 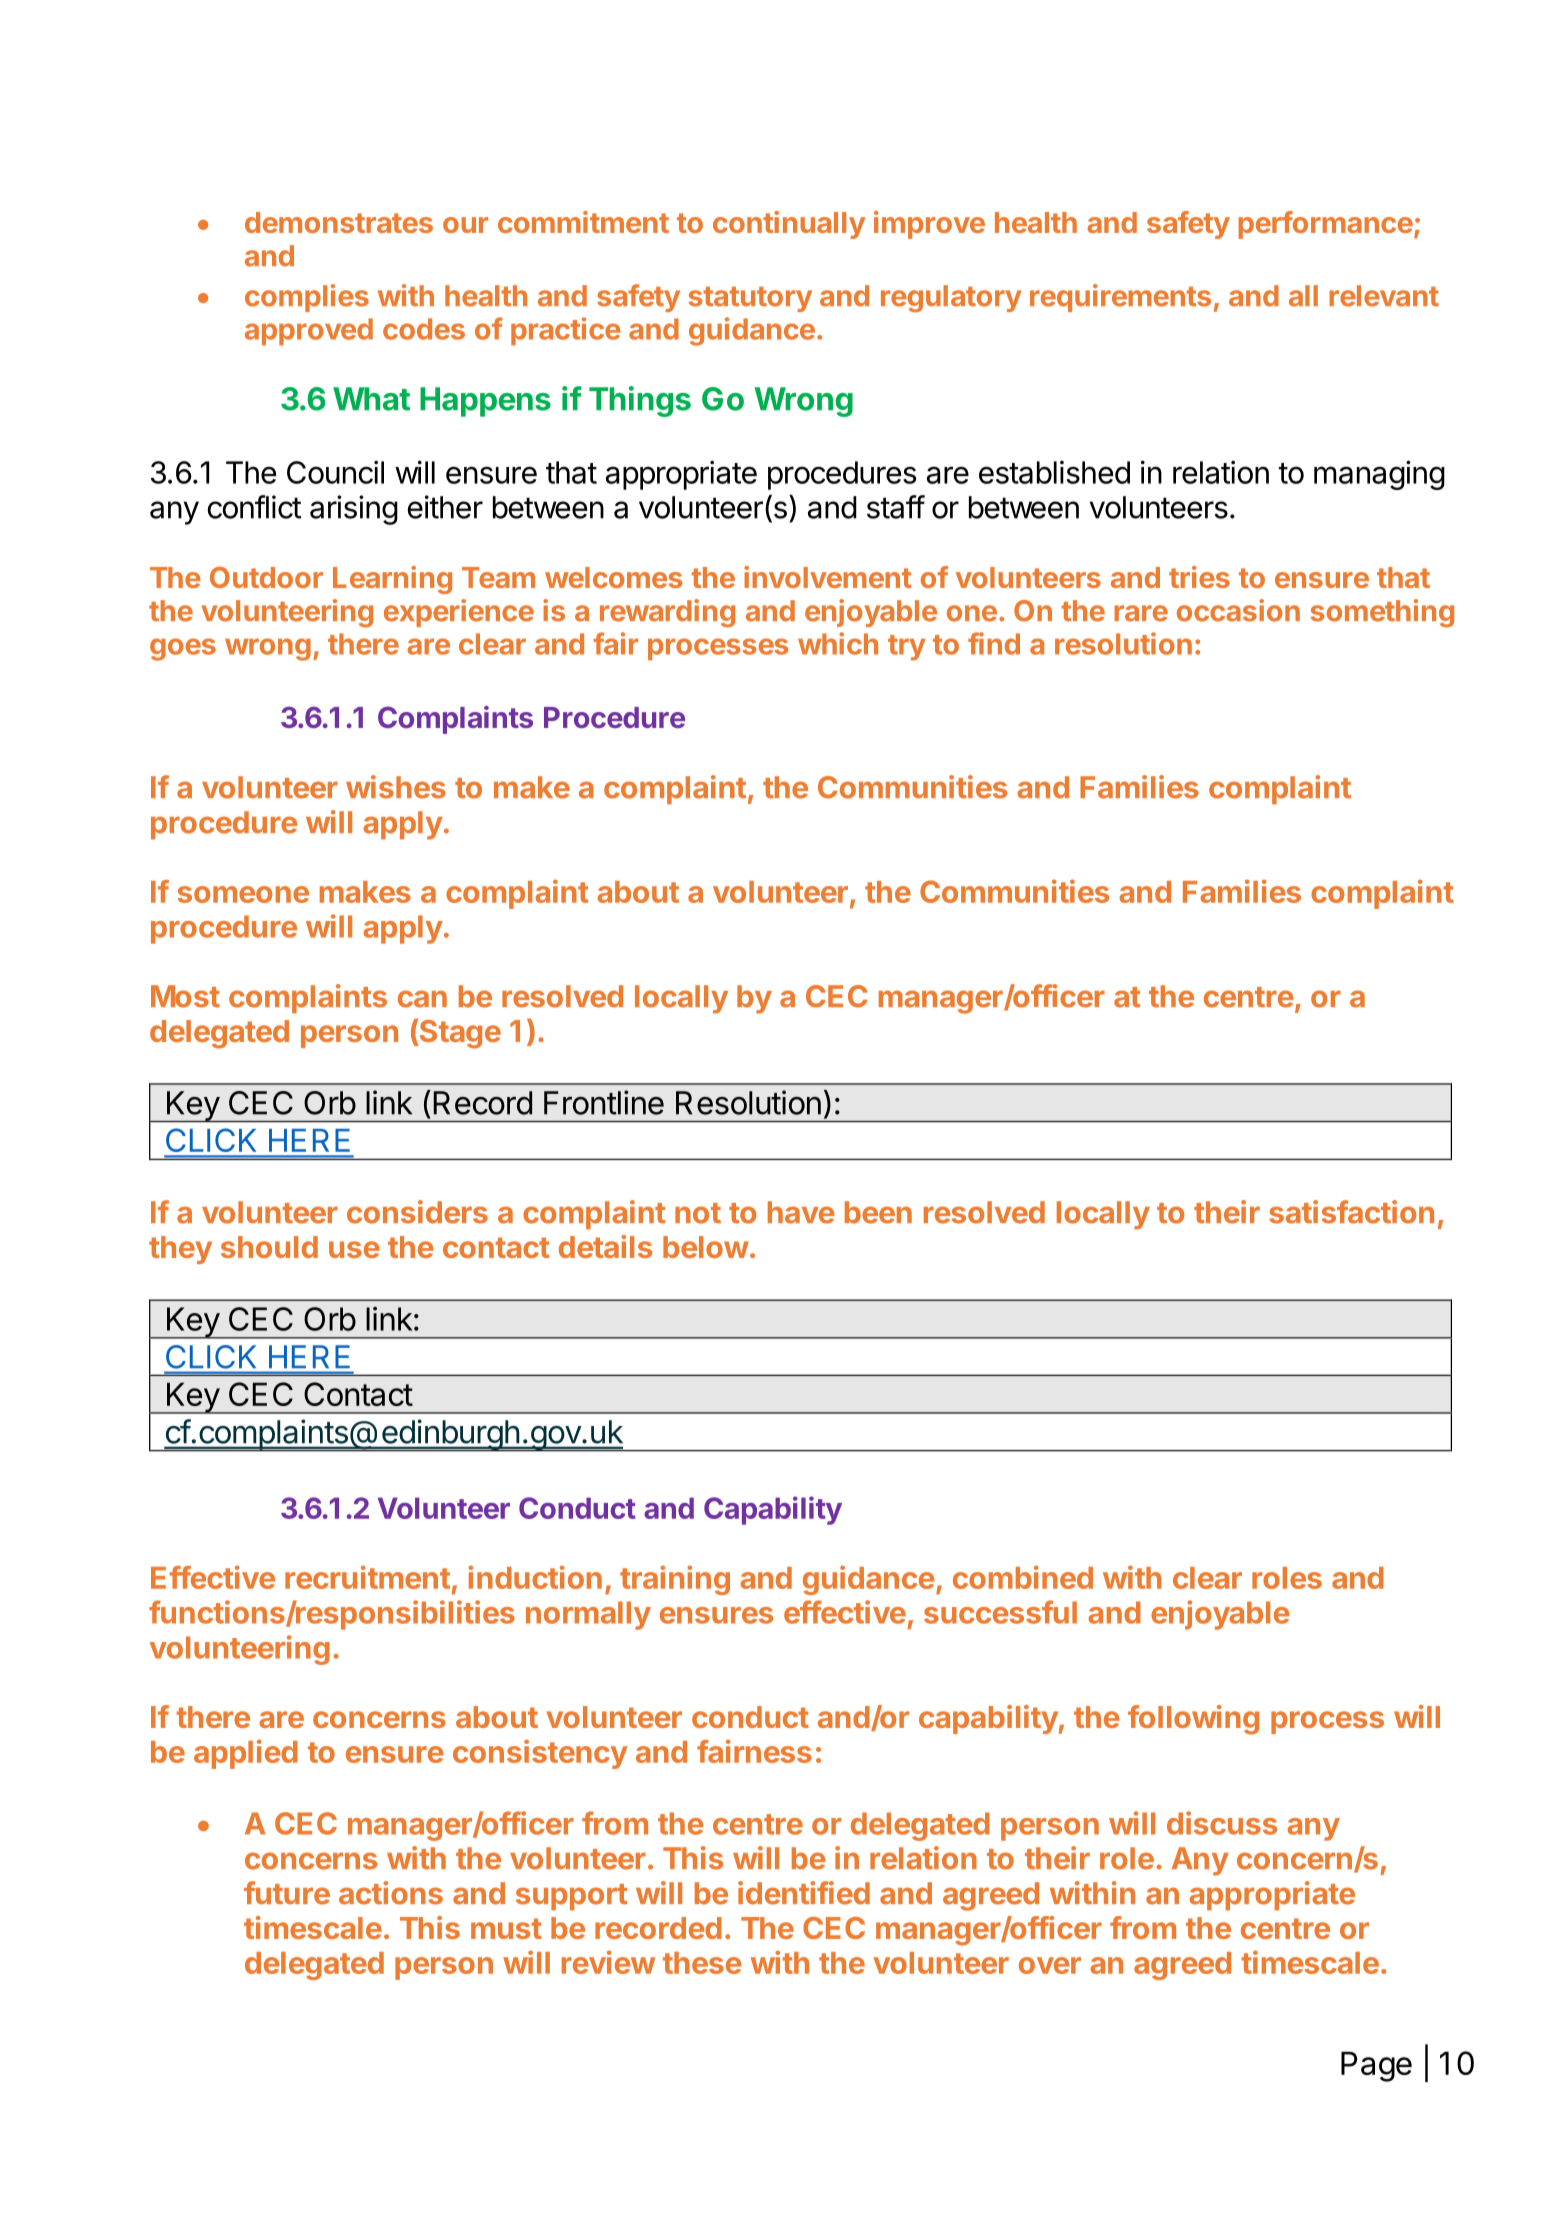 What do you see at coordinates (287, 1893) in the document?
I see `future` at bounding box center [287, 1893].
